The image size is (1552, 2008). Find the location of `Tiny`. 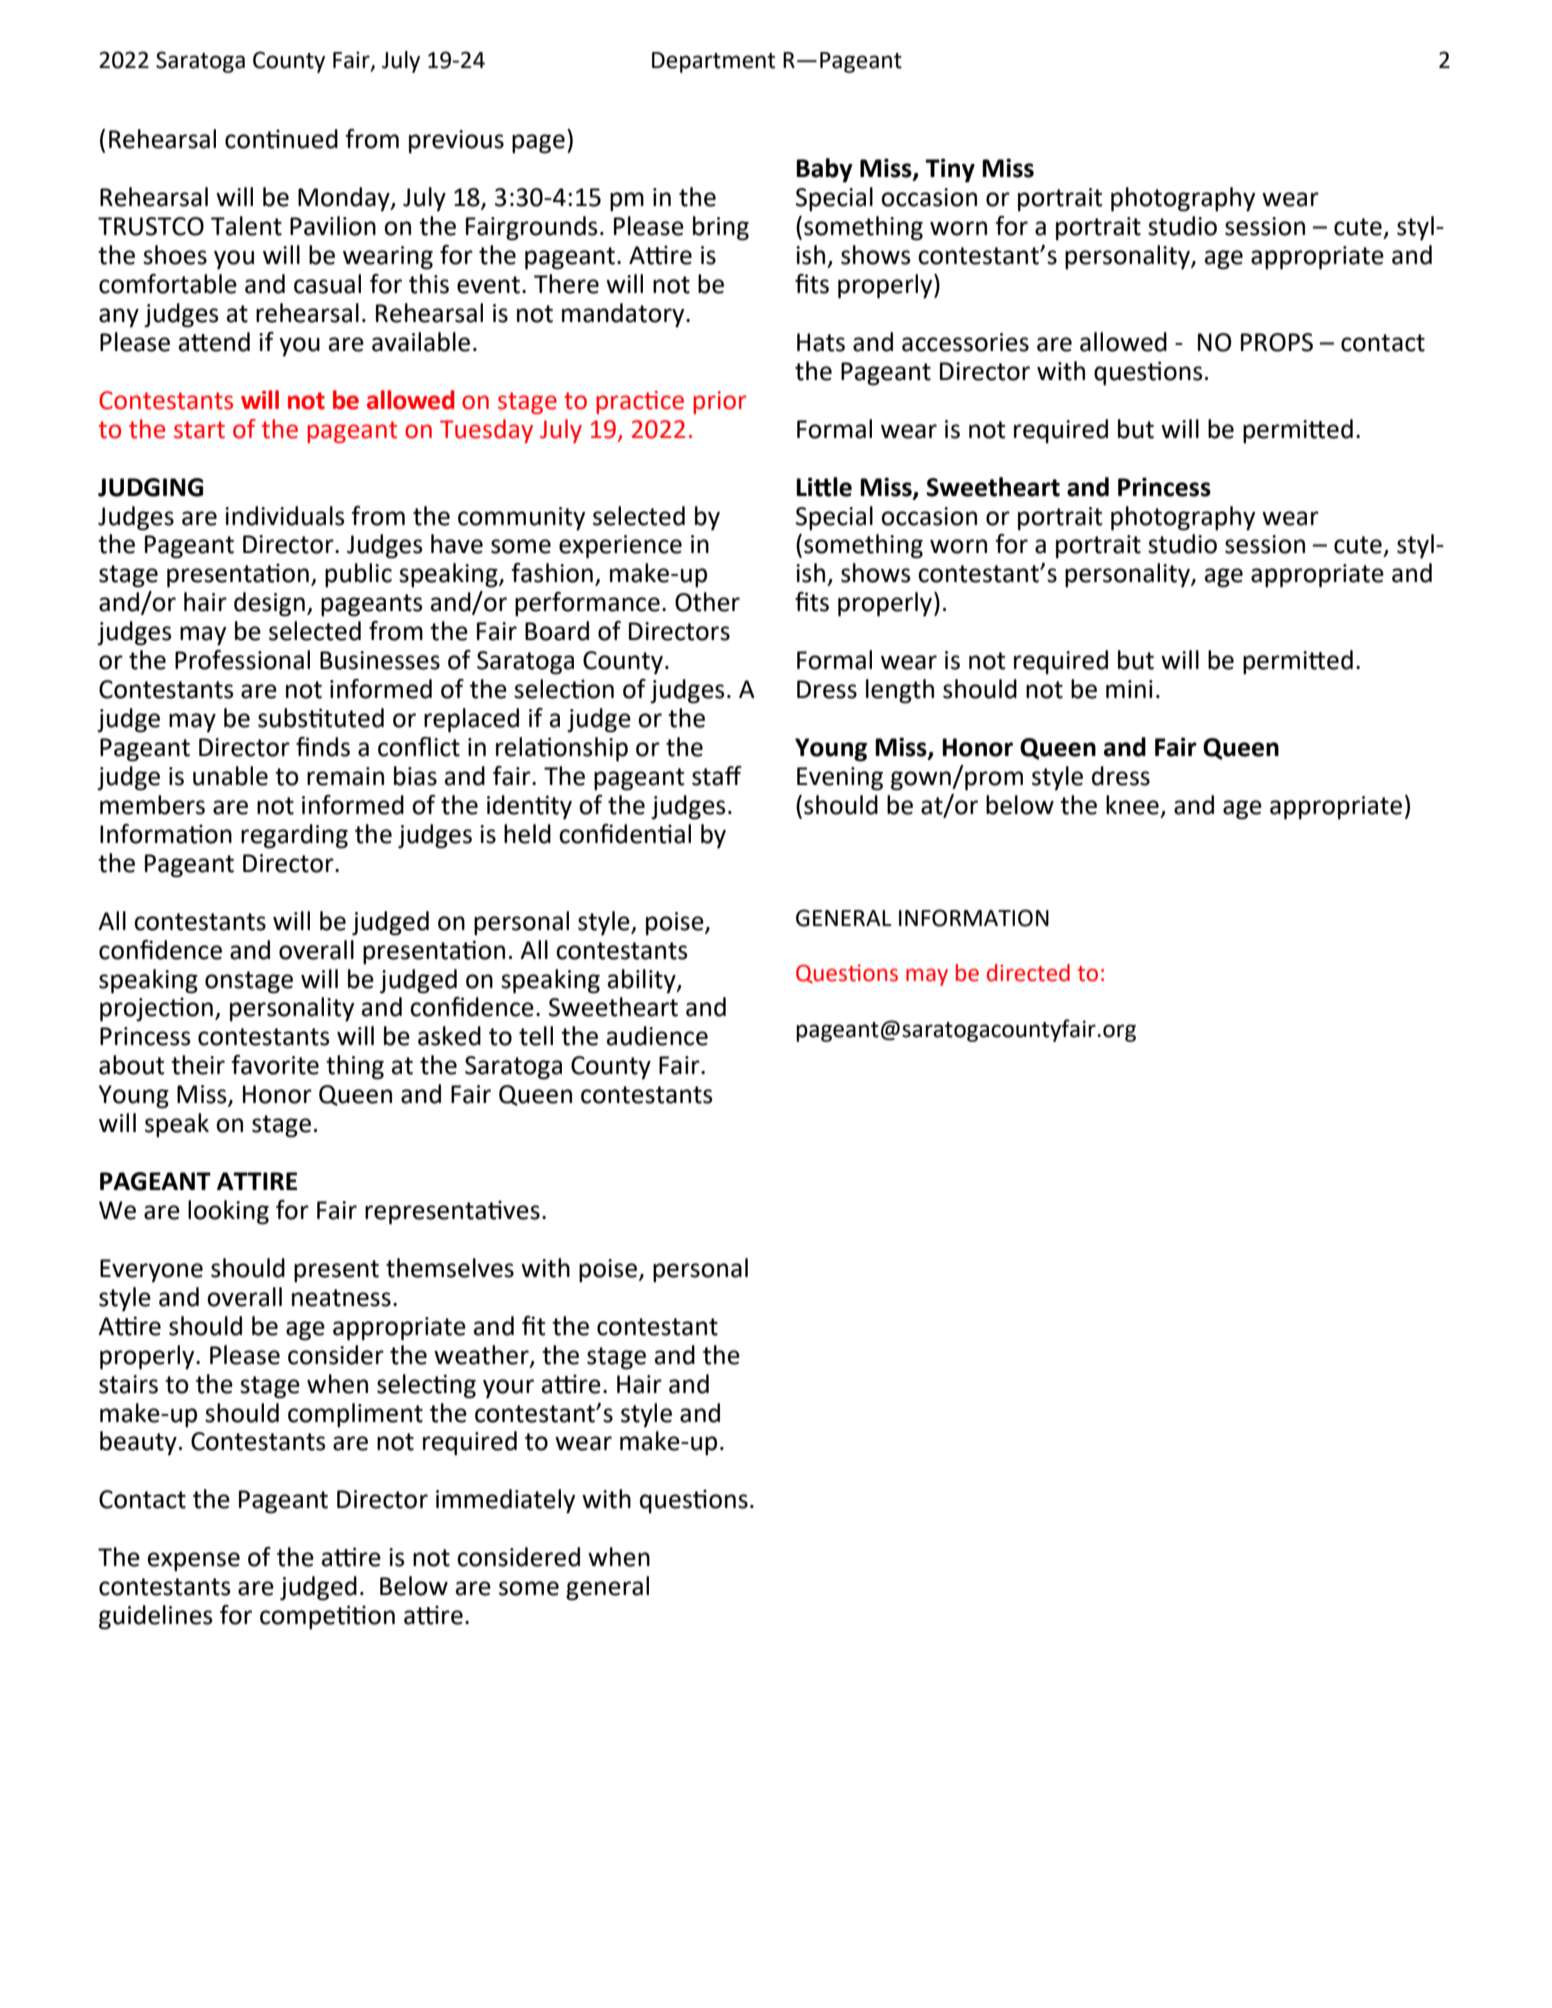

Tiny is located at coordinates (950, 170).
